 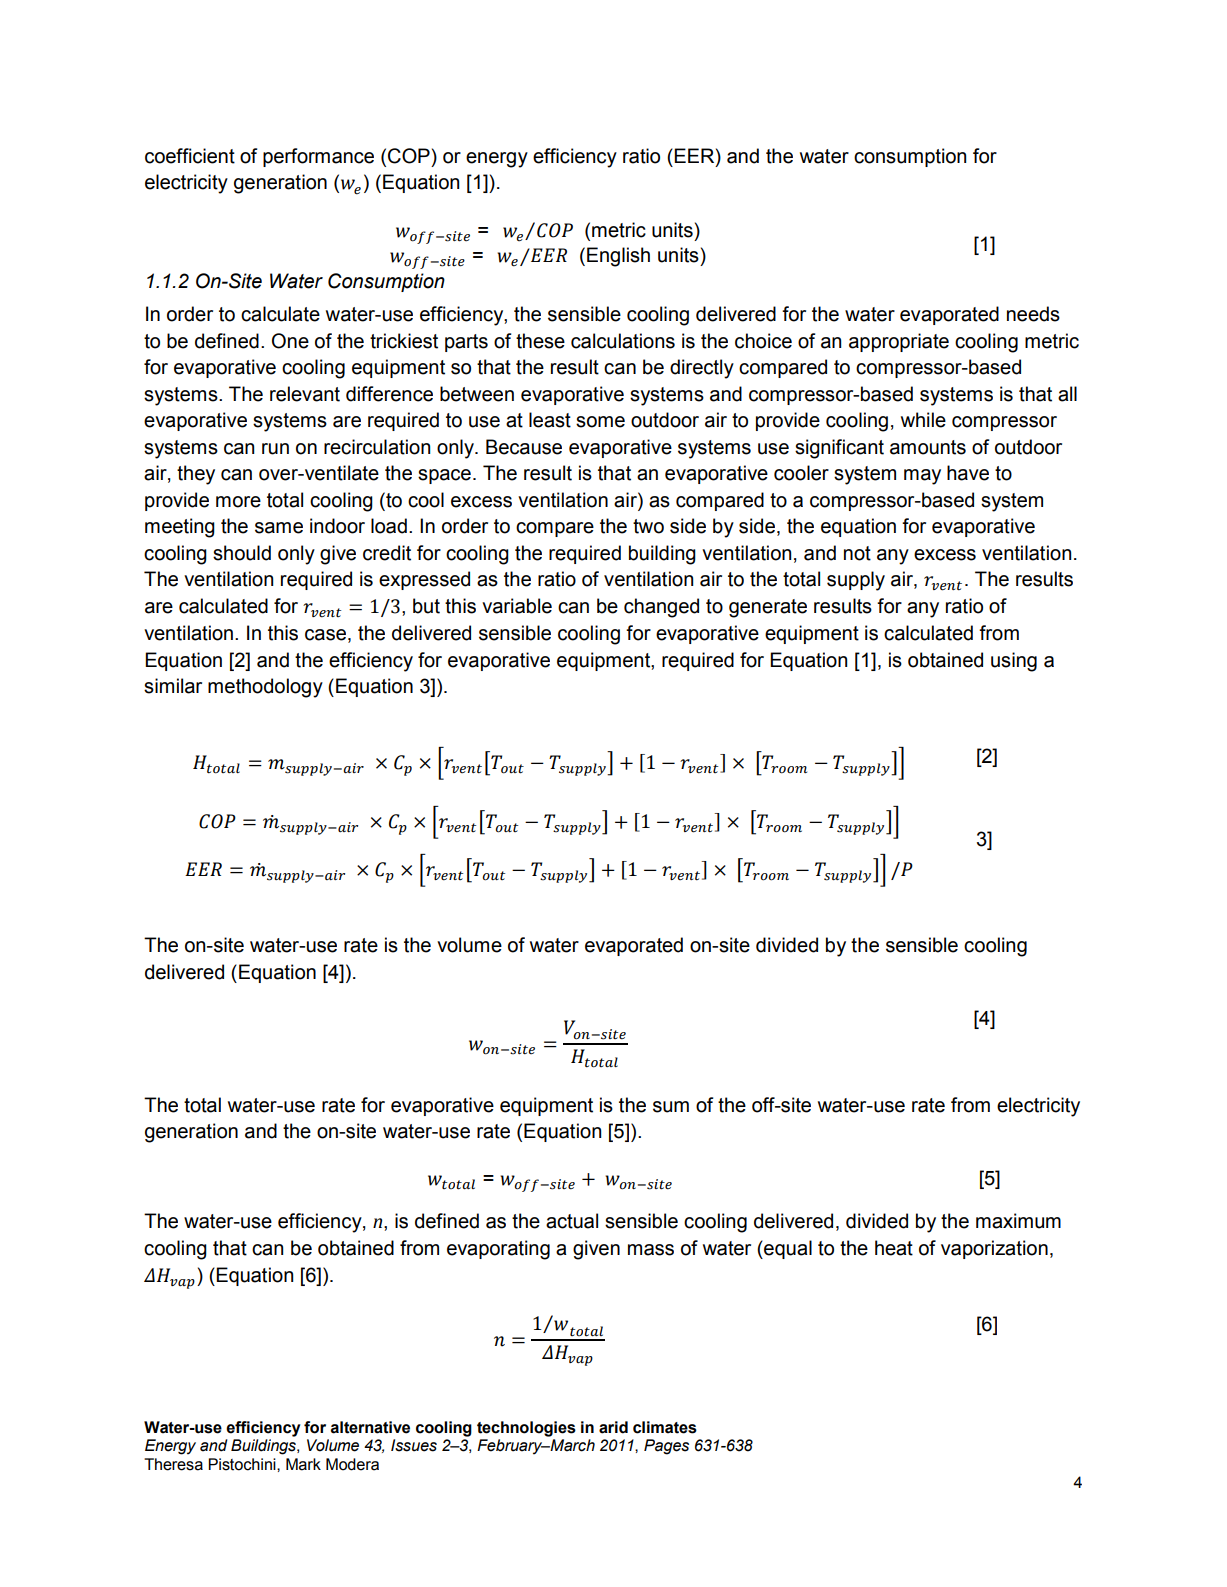 What do you see at coordinates (265, 688) in the screenshot?
I see `methodology` at bounding box center [265, 688].
